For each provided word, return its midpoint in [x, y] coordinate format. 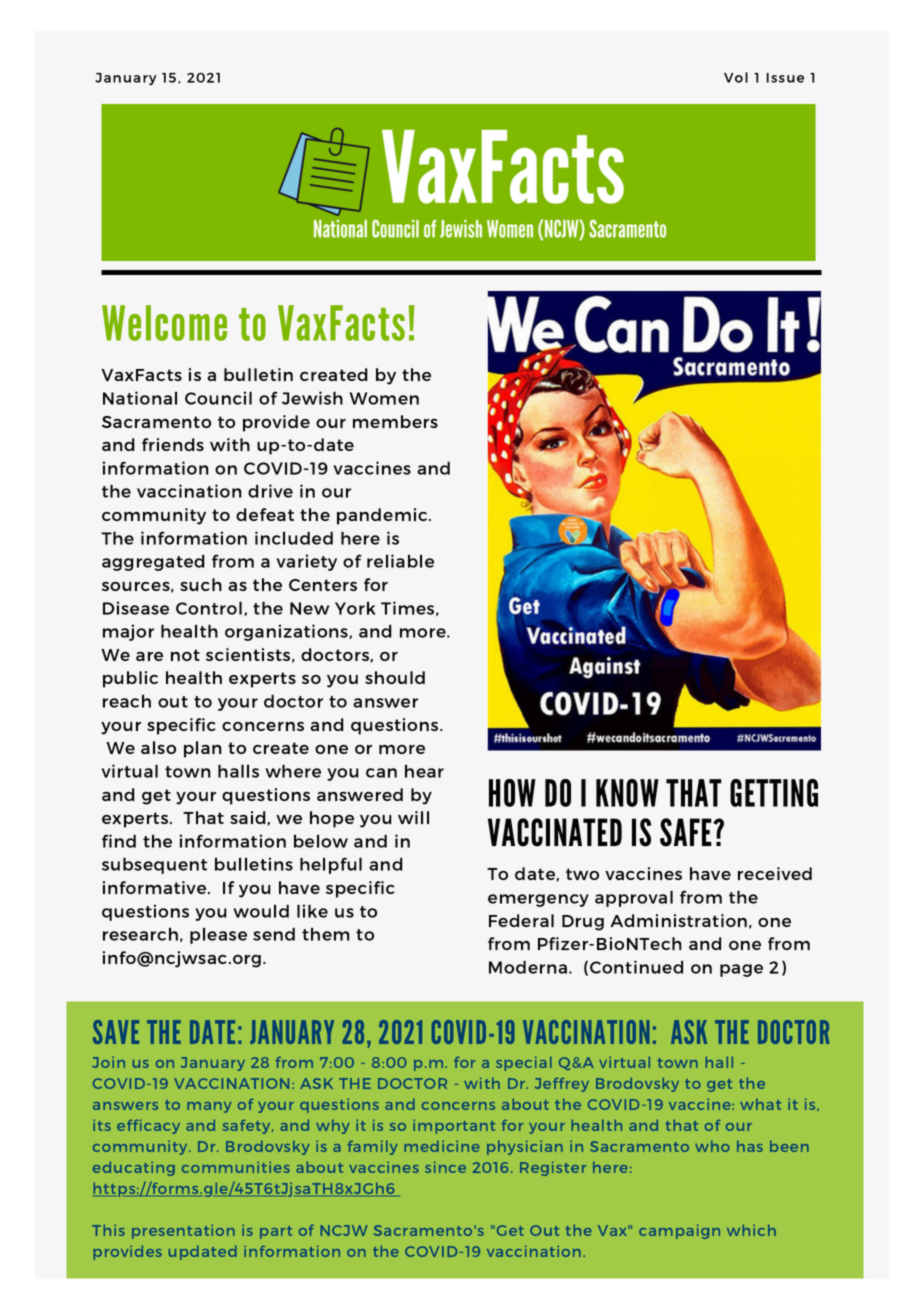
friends [173, 444]
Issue [785, 78]
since [445, 1167]
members [395, 421]
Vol [736, 77]
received [775, 873]
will [413, 817]
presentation [183, 1231]
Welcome [164, 323]
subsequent [154, 865]
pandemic [383, 516]
